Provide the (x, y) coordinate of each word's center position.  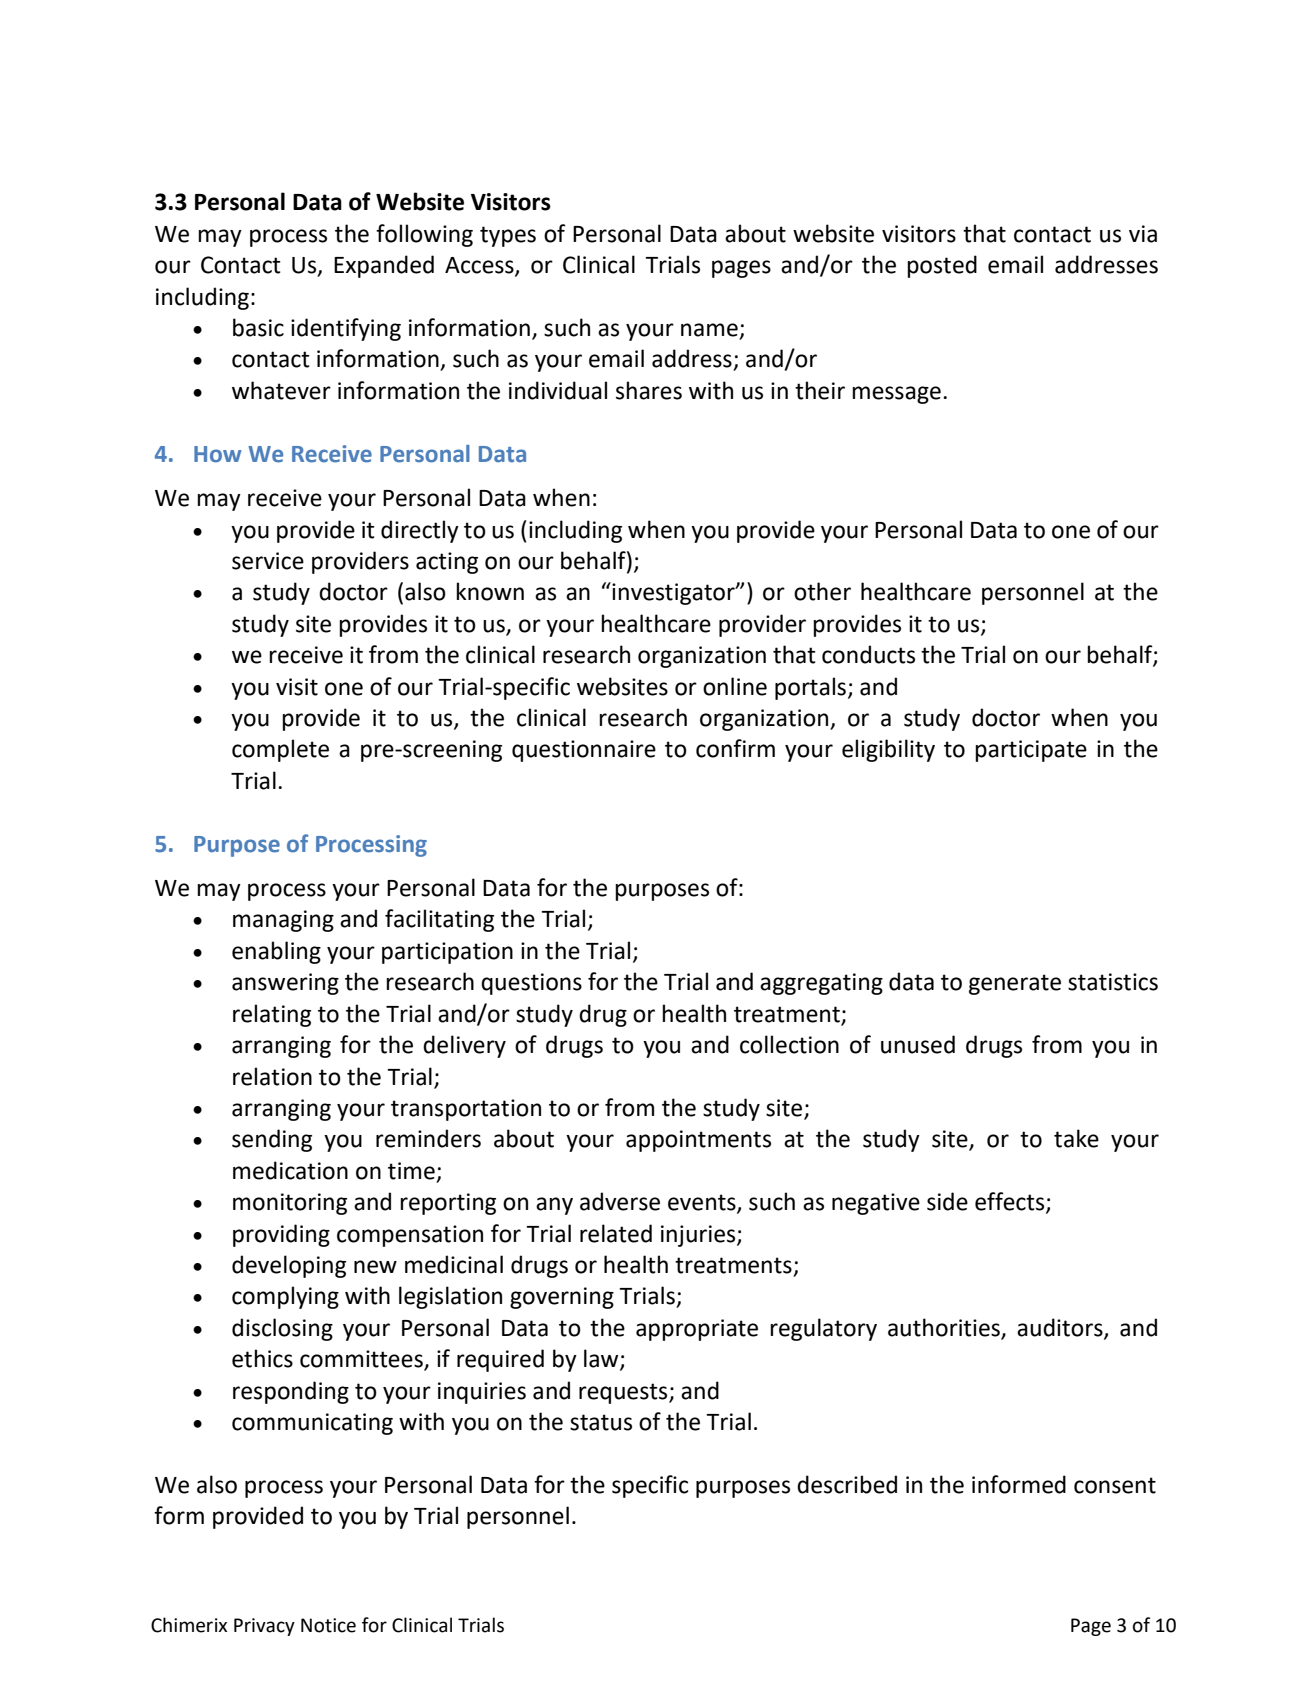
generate (1015, 984)
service (268, 561)
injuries (699, 1236)
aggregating (821, 984)
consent (1115, 1485)
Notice (328, 1625)
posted (942, 266)
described (847, 1484)
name (709, 330)
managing (283, 921)
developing (289, 1266)
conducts (868, 654)
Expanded (384, 266)
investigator (673, 593)
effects (1011, 1202)
